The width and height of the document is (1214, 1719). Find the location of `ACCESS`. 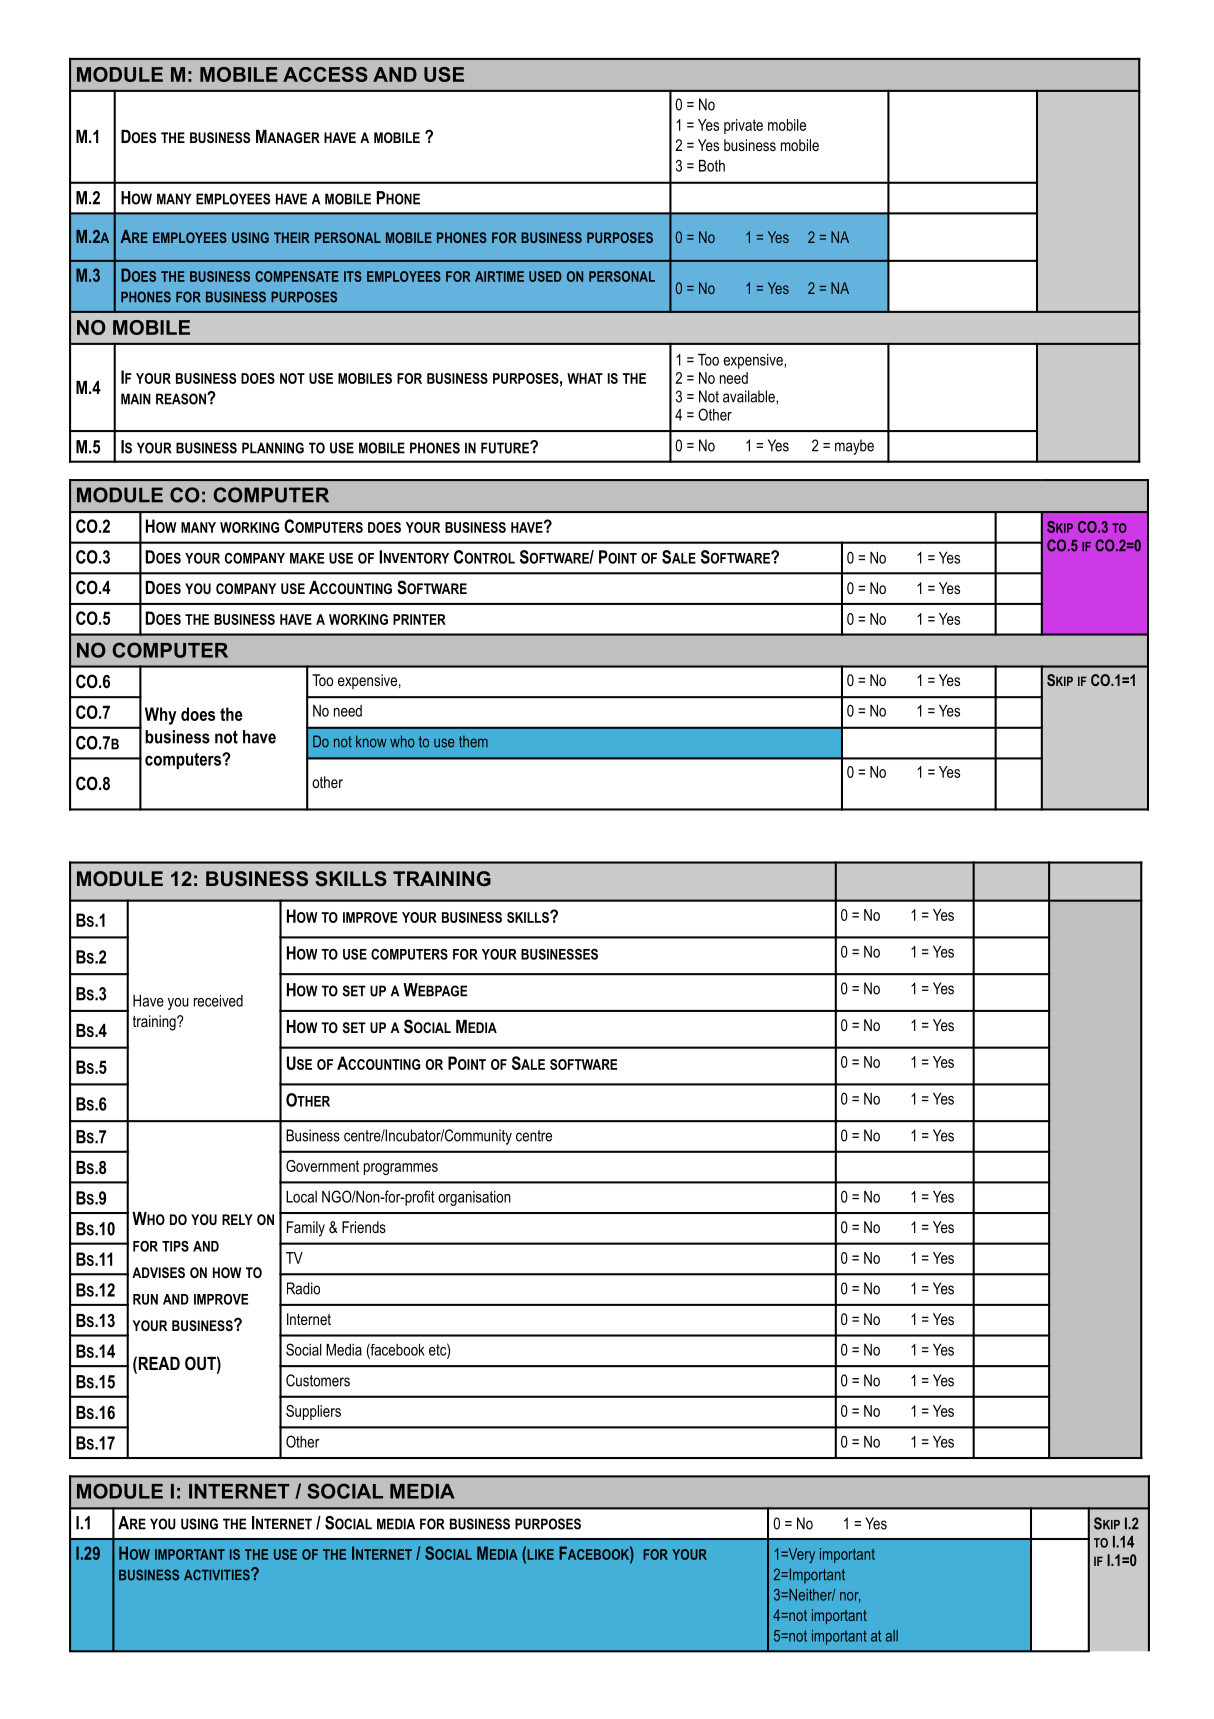

ACCESS is located at coordinates (325, 74).
